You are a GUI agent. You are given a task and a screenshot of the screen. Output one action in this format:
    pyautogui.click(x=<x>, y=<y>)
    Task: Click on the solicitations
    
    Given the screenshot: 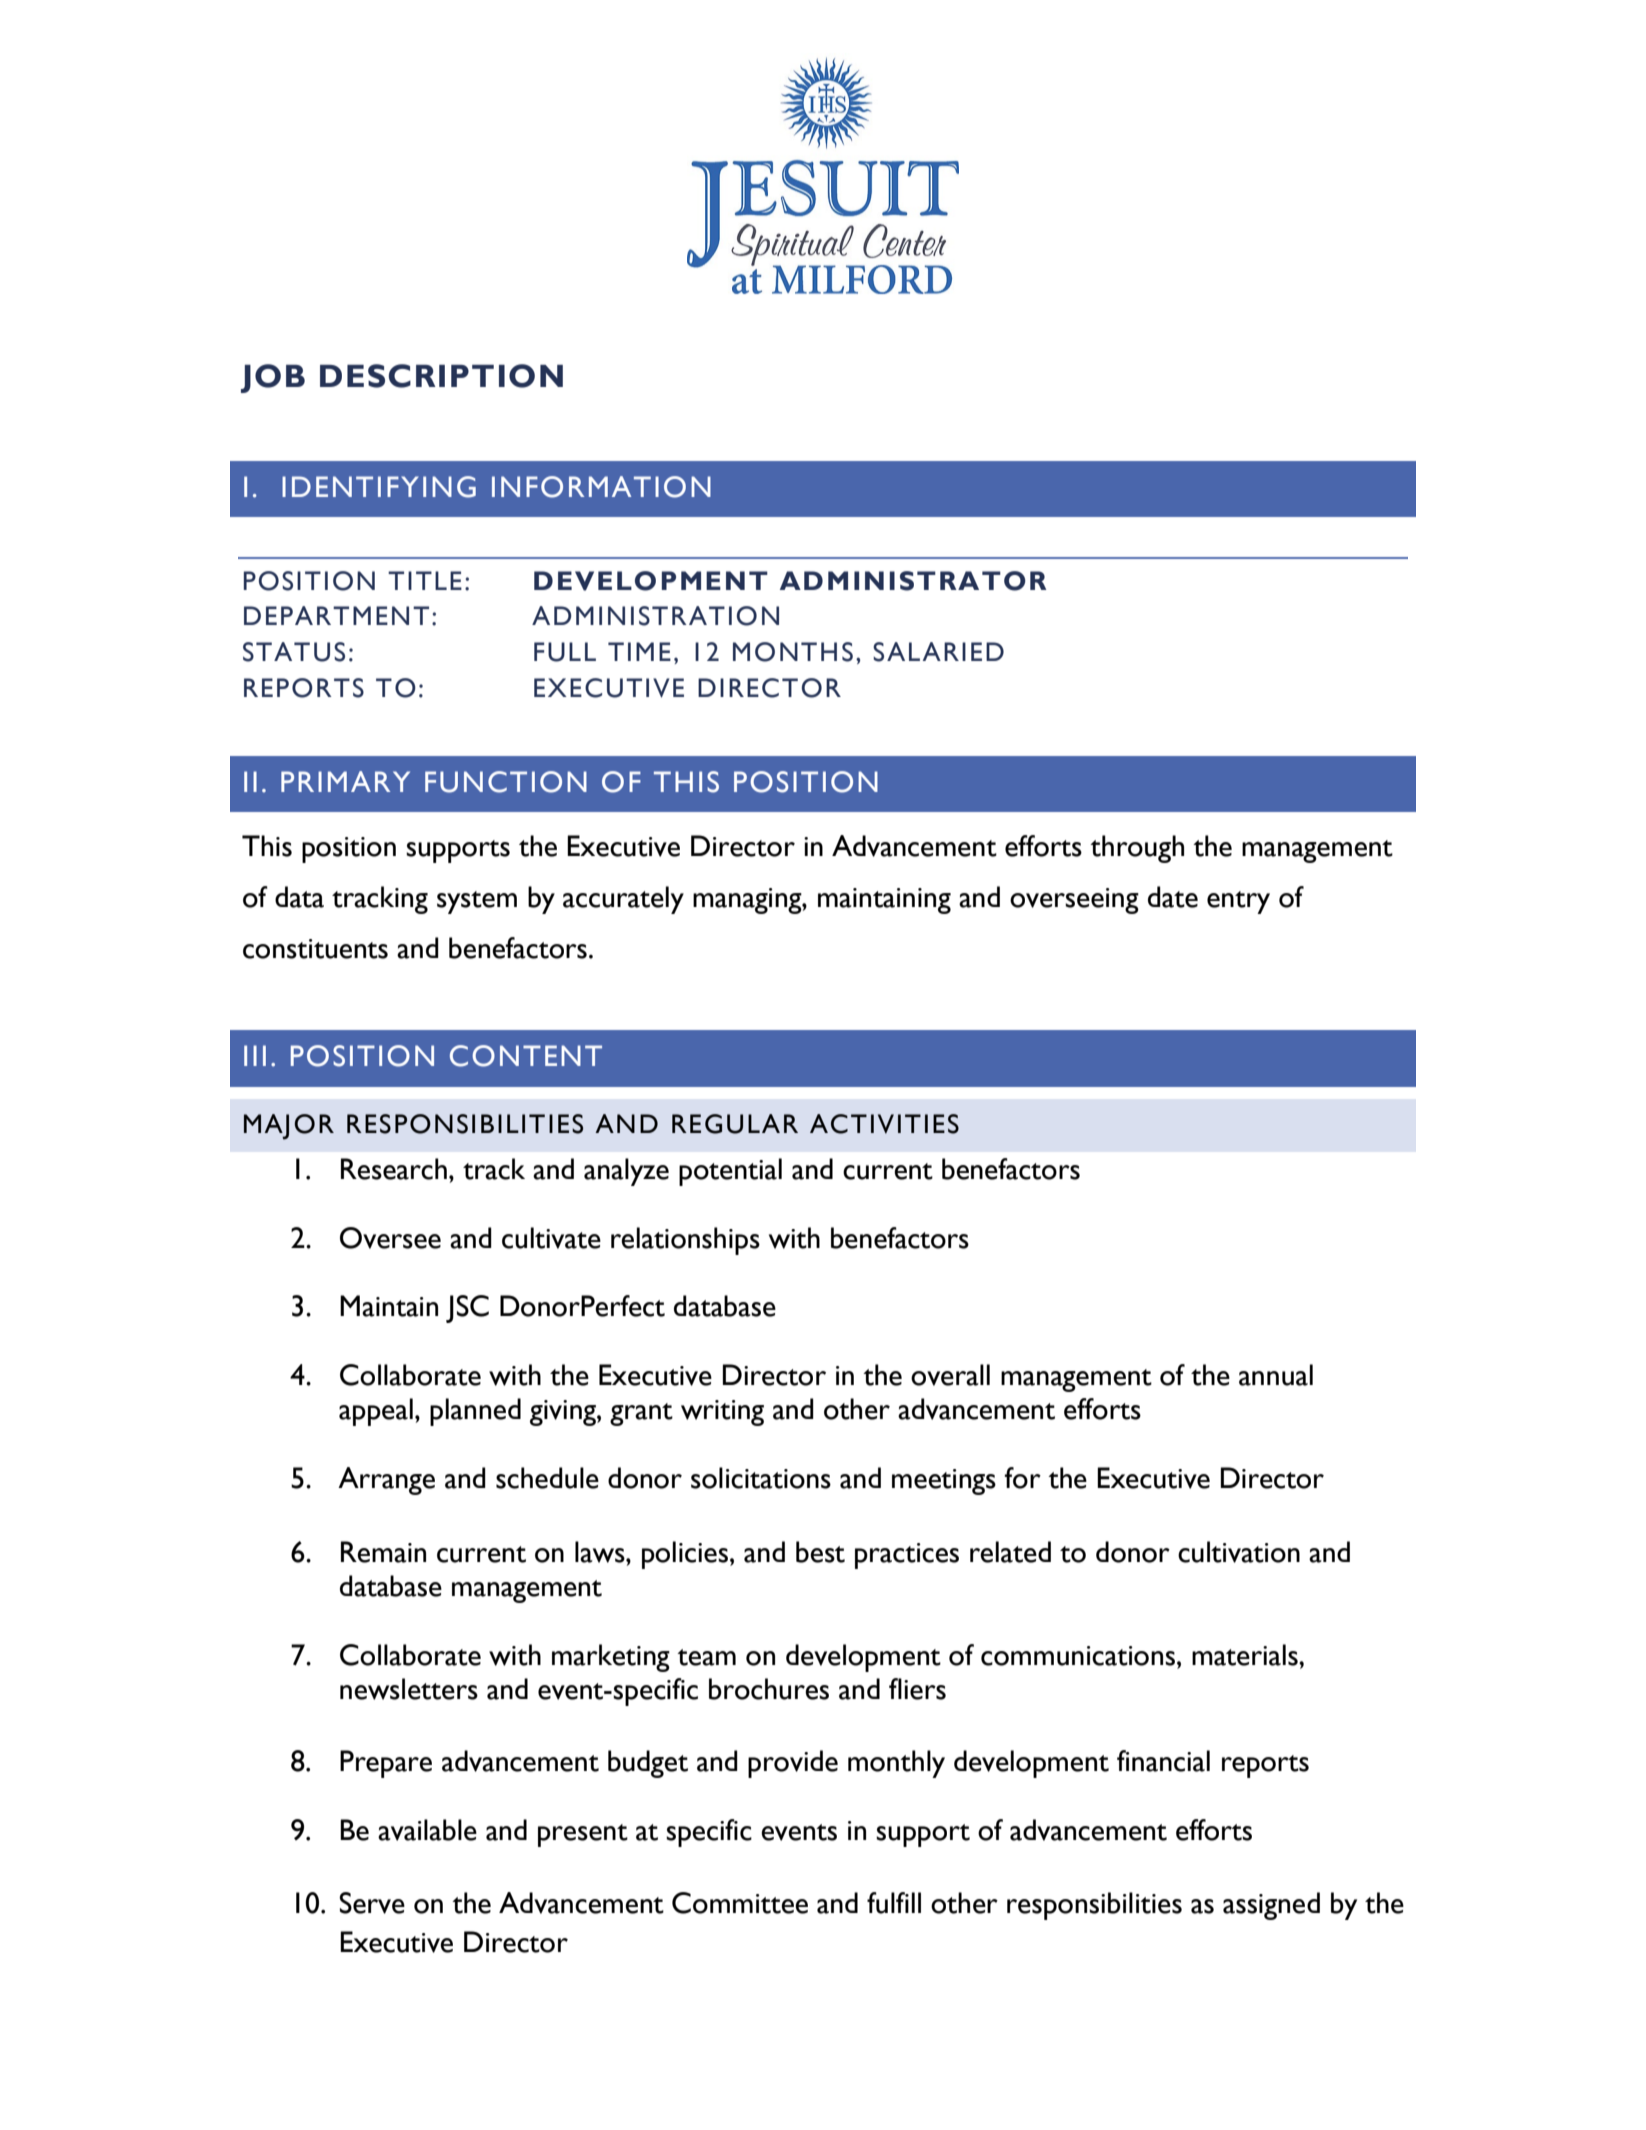 What is the action you would take?
    pyautogui.click(x=761, y=1478)
